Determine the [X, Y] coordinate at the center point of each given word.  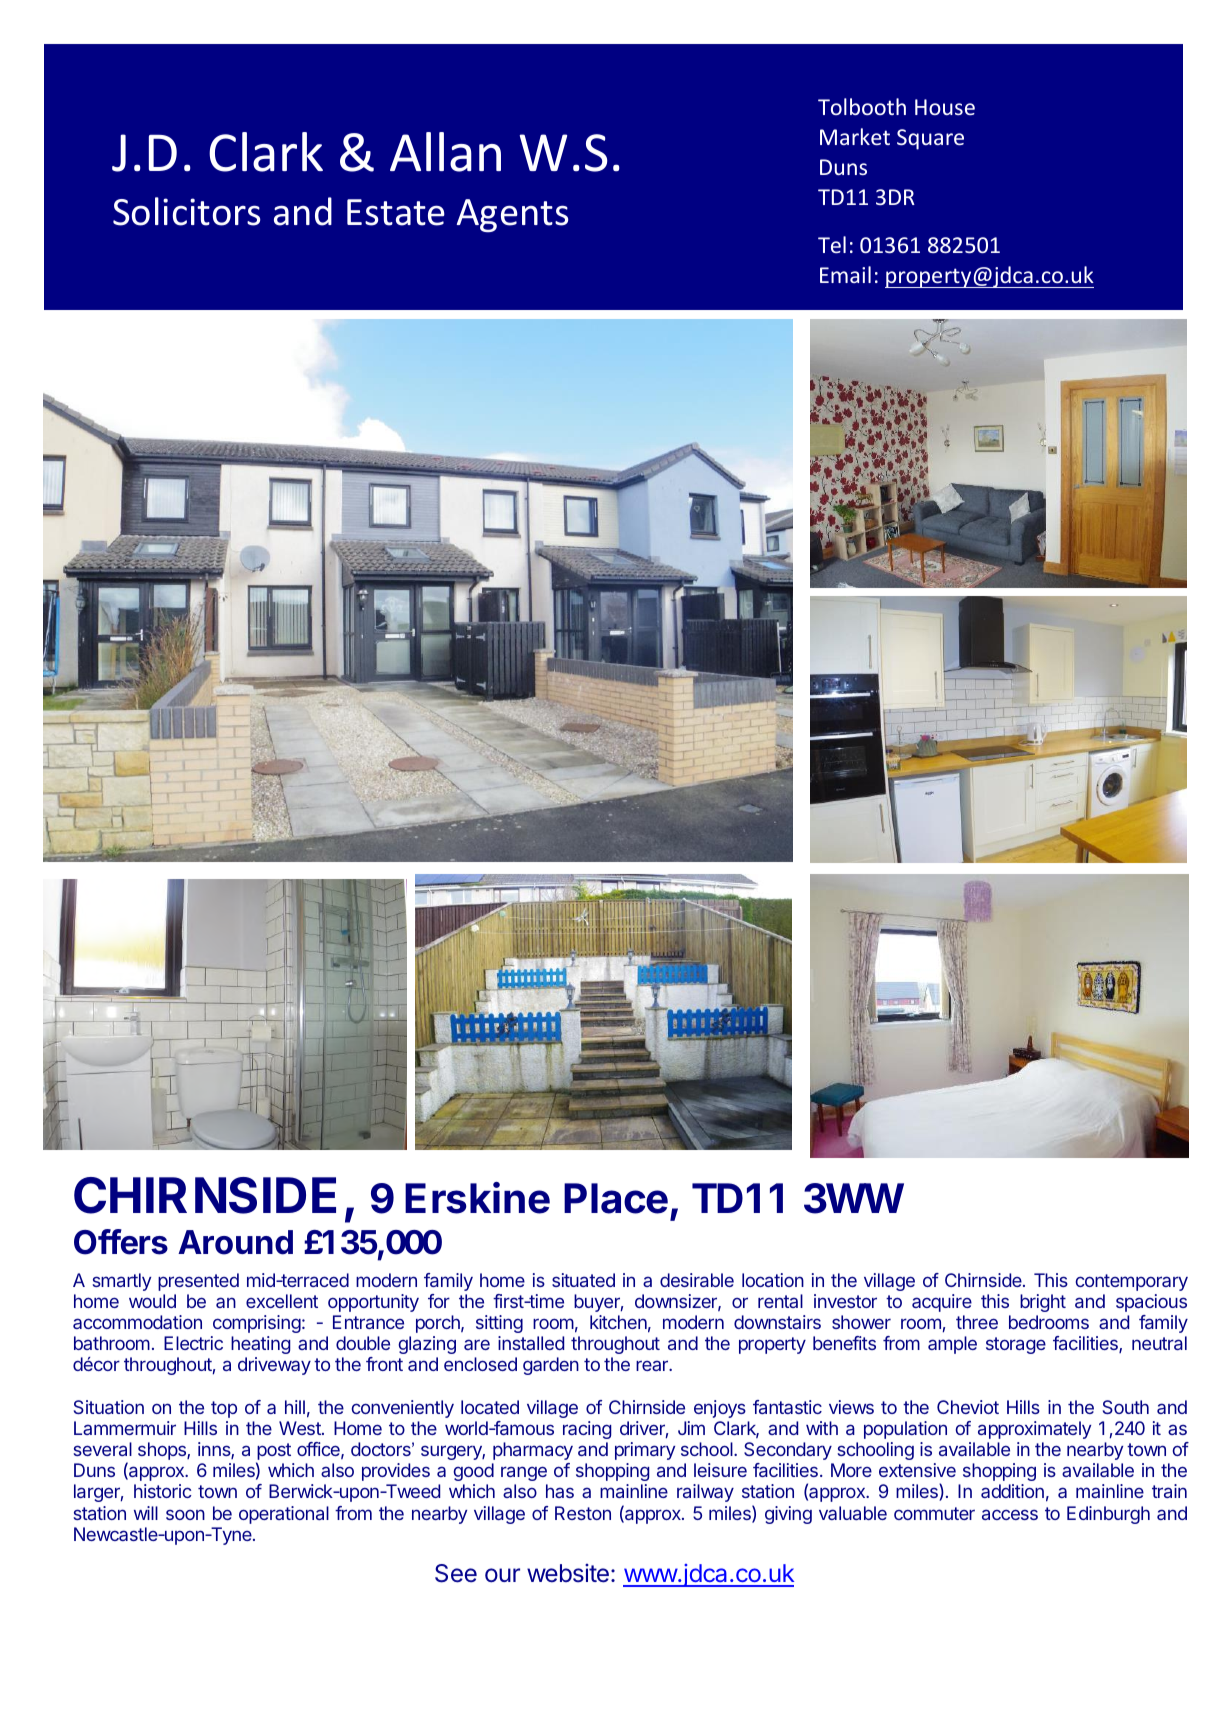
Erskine [477, 1198]
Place [616, 1198]
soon [185, 1514]
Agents [512, 215]
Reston [583, 1513]
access [1010, 1514]
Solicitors [186, 211]
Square [930, 139]
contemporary [1132, 1282]
